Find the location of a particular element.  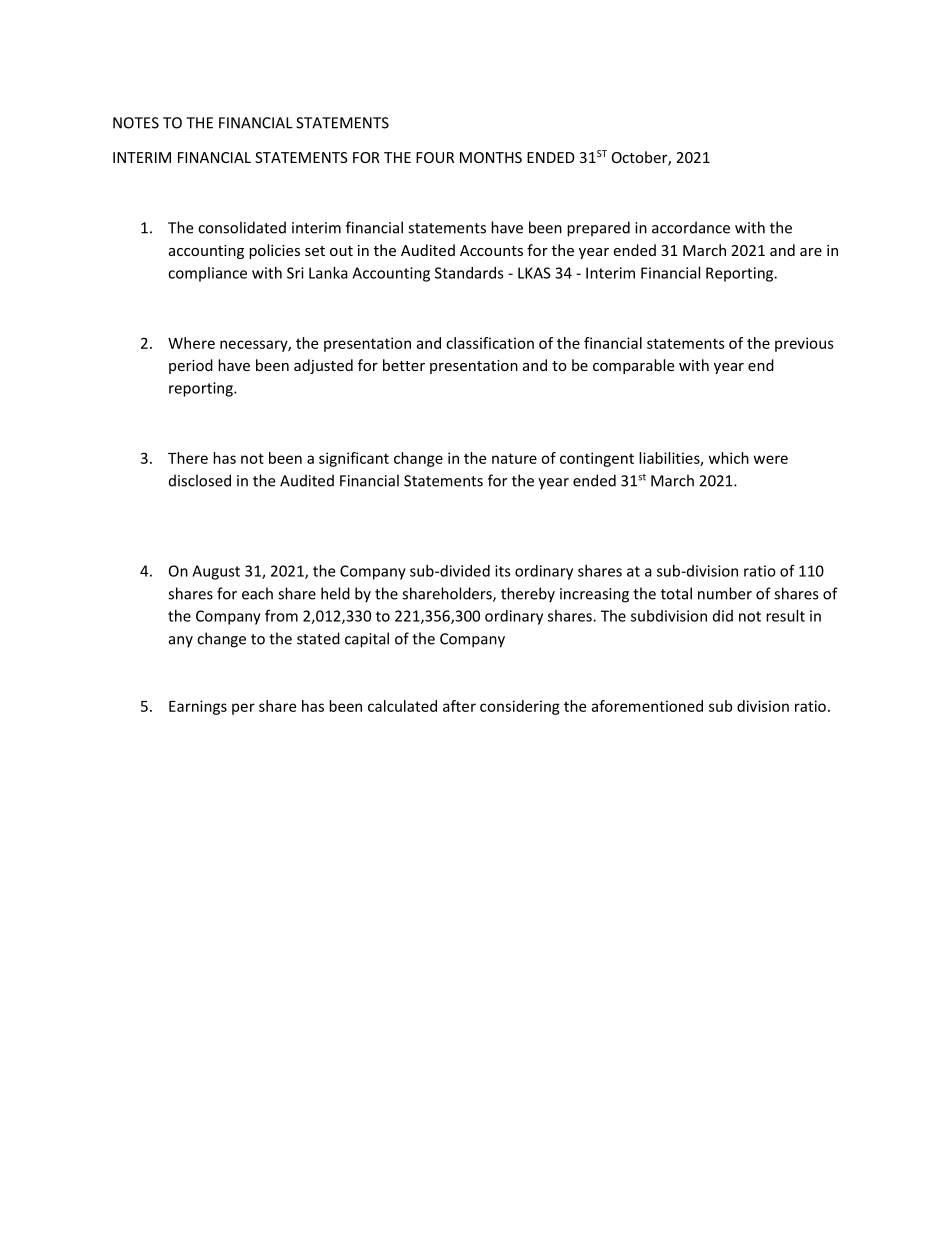

accordance is located at coordinates (691, 227).
